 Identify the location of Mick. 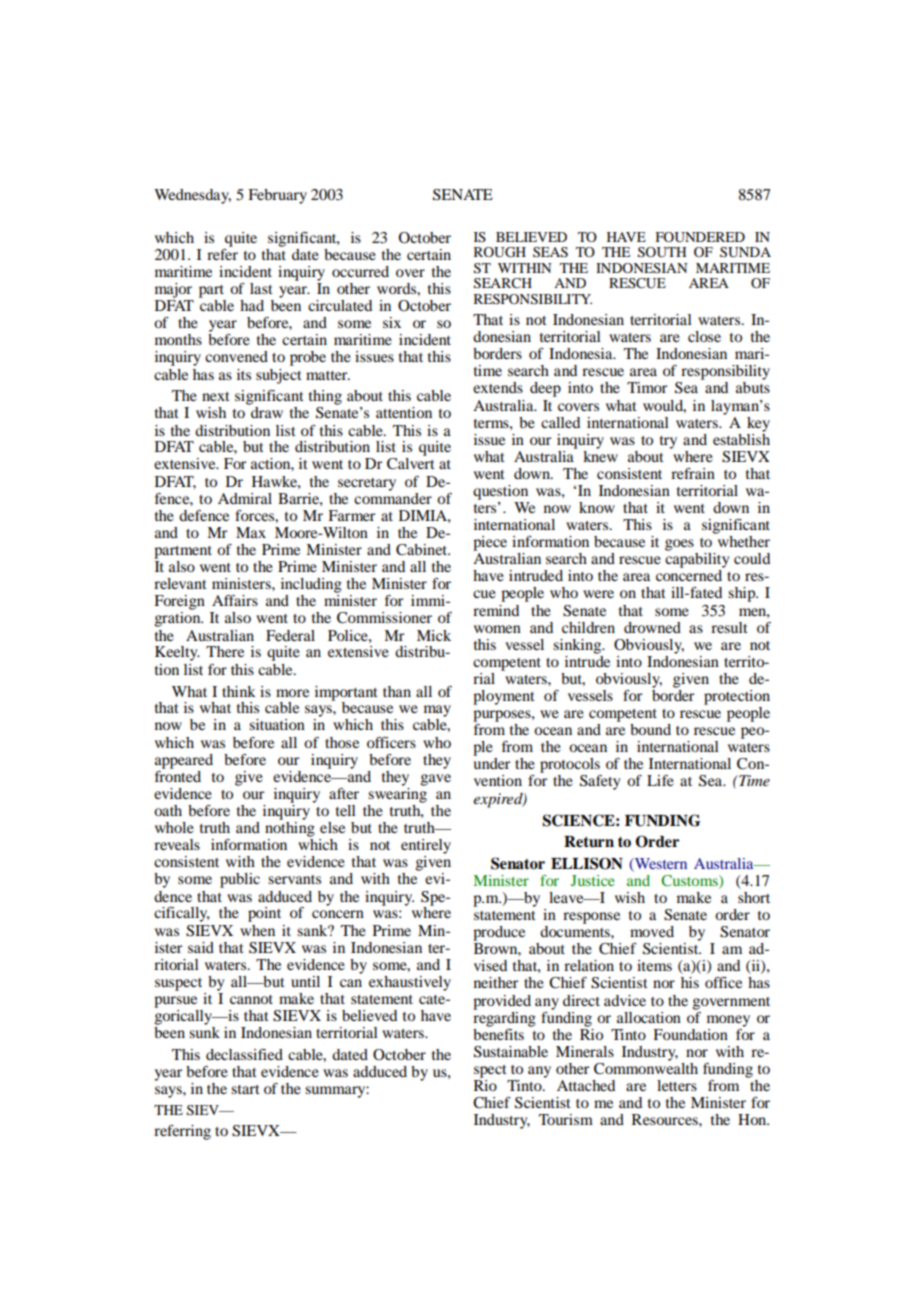
(434, 635).
